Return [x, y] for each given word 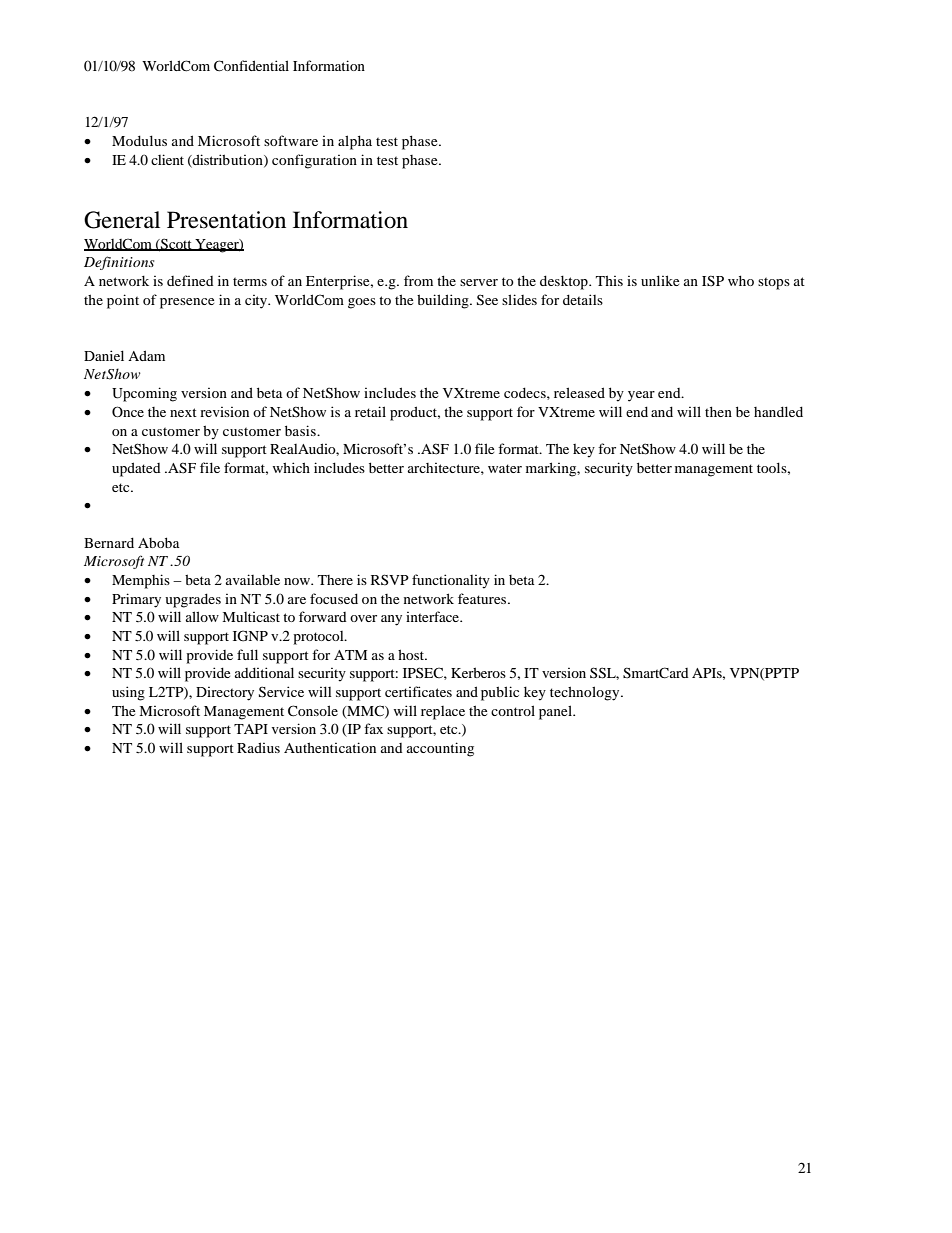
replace [443, 713]
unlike [660, 280]
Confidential [251, 66]
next [183, 412]
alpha [355, 142]
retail [370, 411]
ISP [713, 281]
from [418, 280]
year [641, 396]
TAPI [251, 729]
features [483, 598]
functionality [451, 581]
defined [190, 280]
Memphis [141, 581]
